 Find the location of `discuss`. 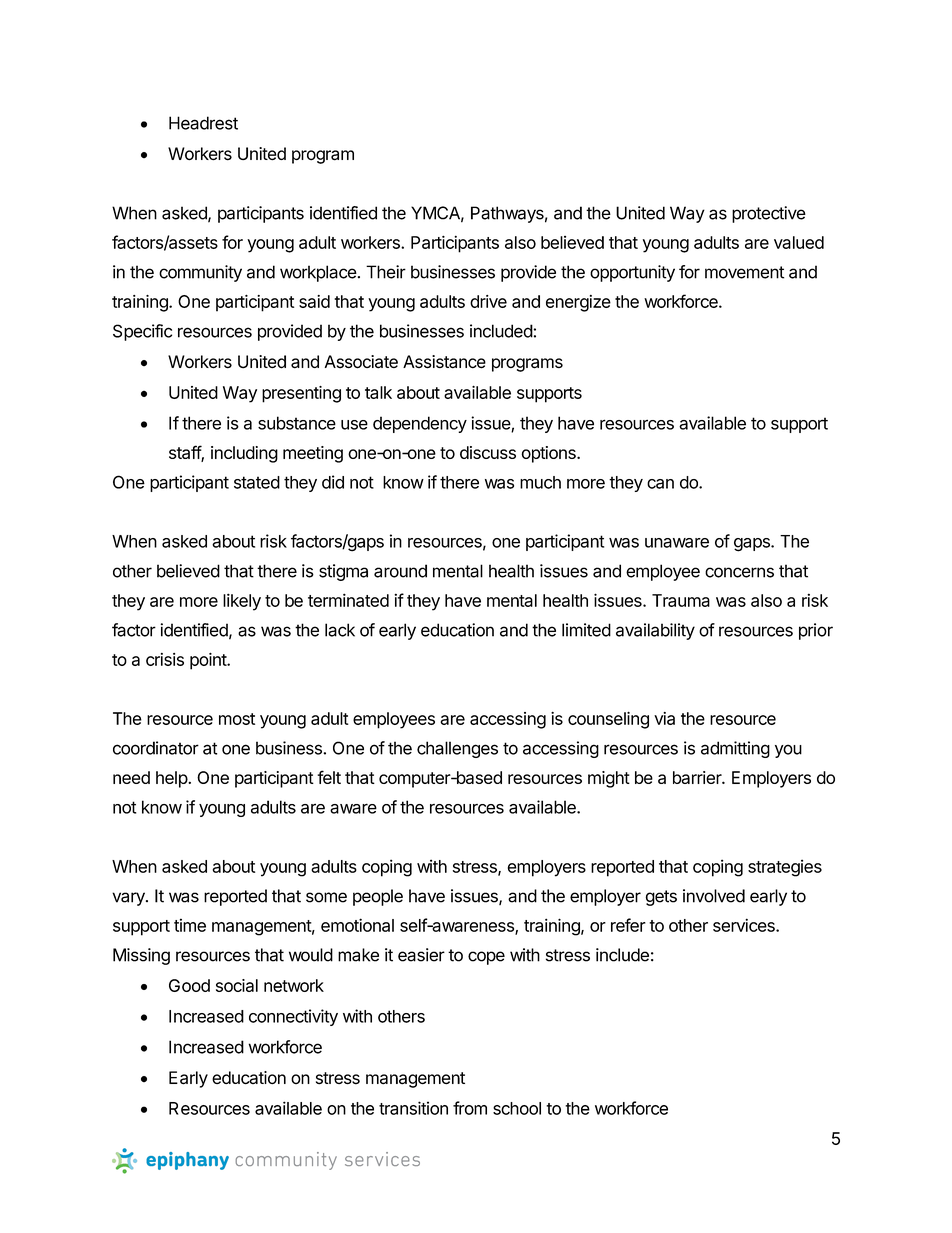

discuss is located at coordinates (488, 452).
